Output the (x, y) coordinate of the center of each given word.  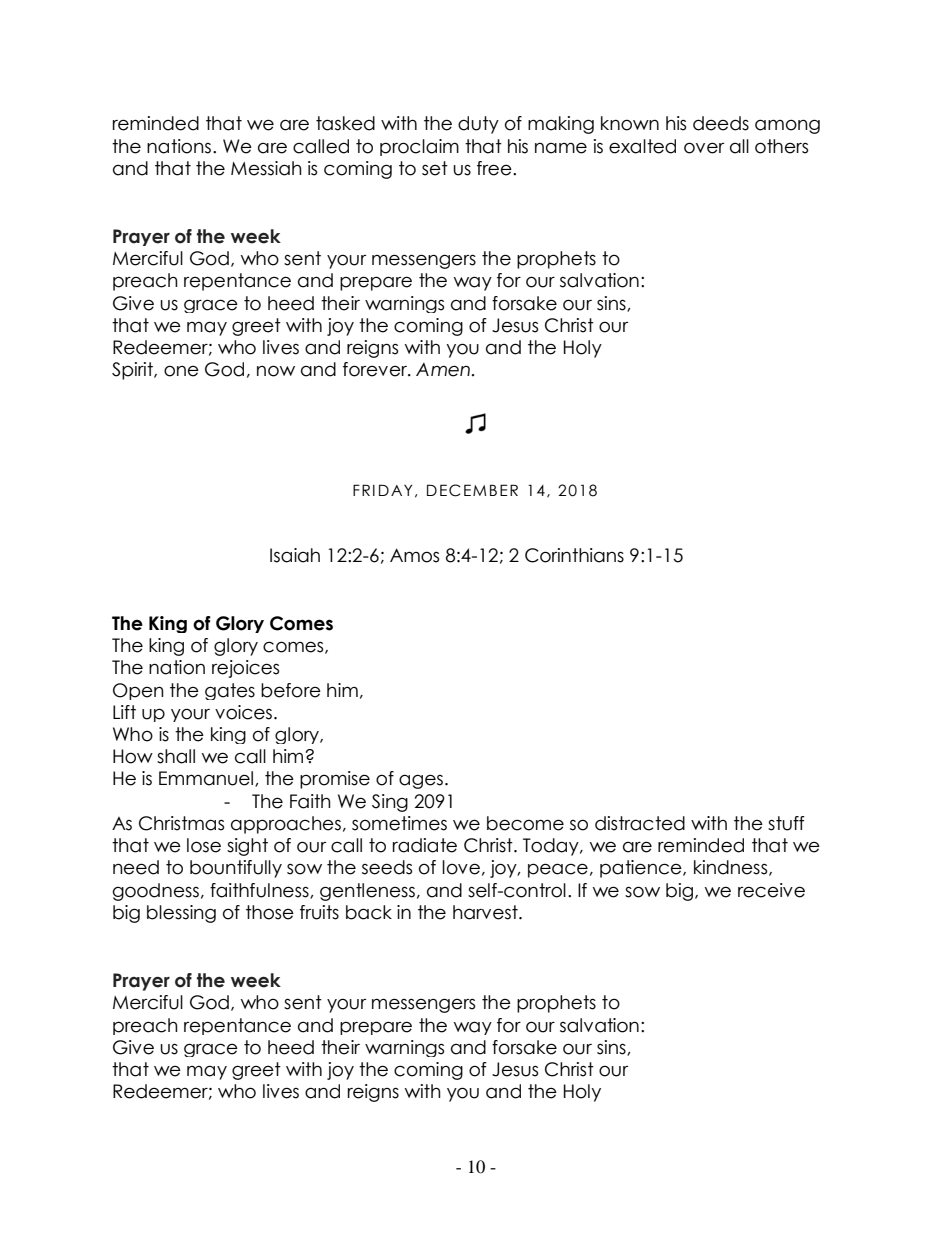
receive (771, 890)
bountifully (236, 869)
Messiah (266, 168)
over (704, 148)
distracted (640, 823)
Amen (443, 370)
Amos (414, 555)
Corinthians (574, 555)
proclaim (419, 147)
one (181, 371)
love (461, 867)
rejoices (245, 669)
